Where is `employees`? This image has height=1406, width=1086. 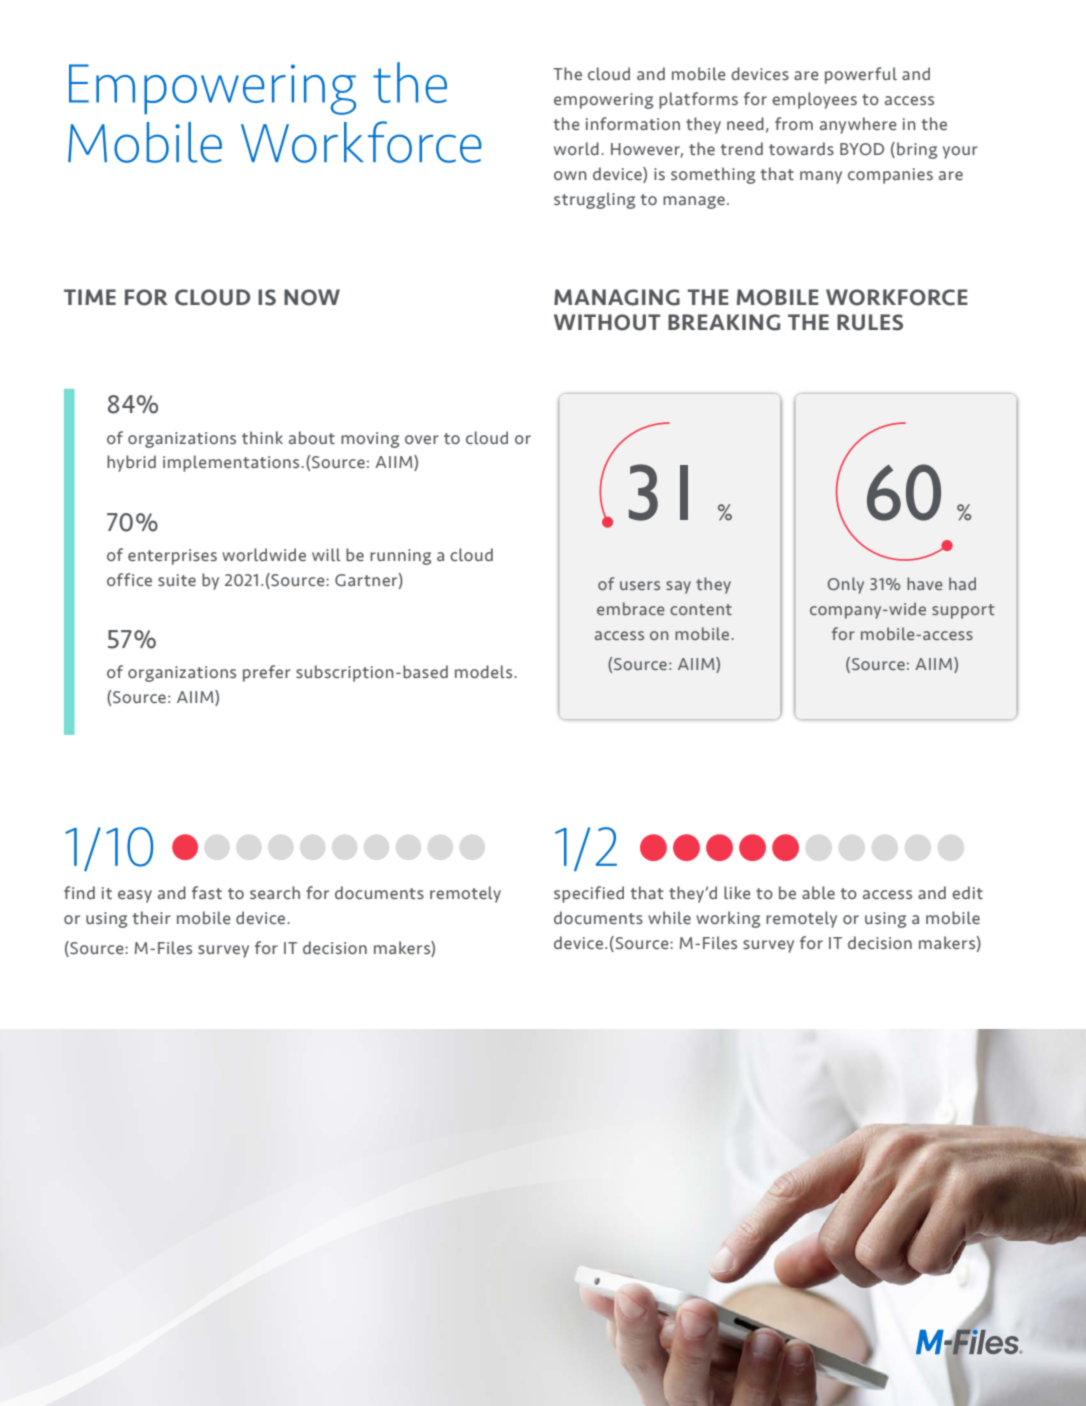 employees is located at coordinates (814, 100).
